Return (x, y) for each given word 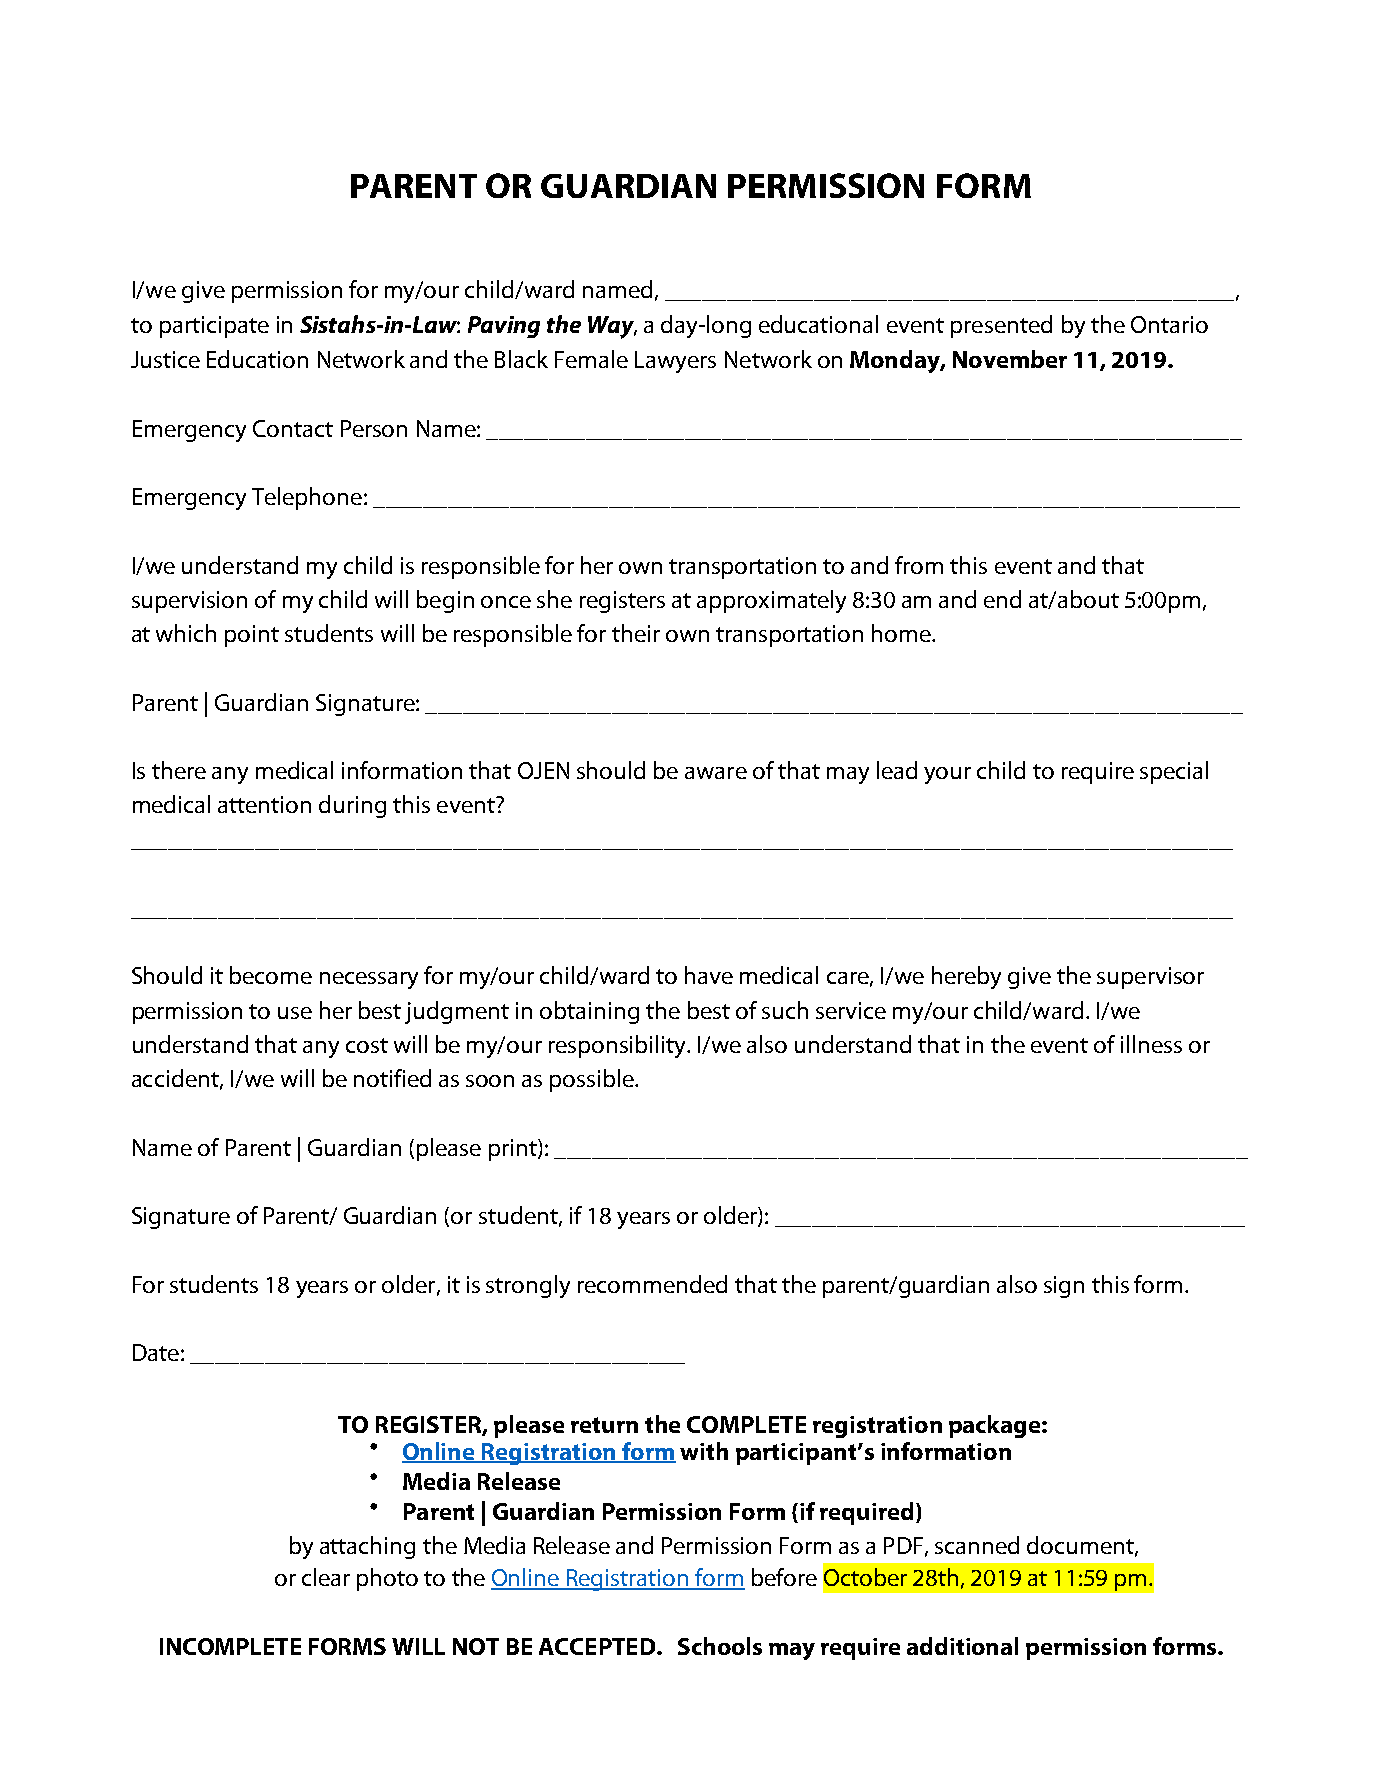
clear (326, 1577)
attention (264, 804)
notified (392, 1078)
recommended (652, 1284)
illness (1151, 1044)
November (1010, 359)
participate (214, 327)
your (947, 775)
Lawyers (675, 362)
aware (716, 773)
